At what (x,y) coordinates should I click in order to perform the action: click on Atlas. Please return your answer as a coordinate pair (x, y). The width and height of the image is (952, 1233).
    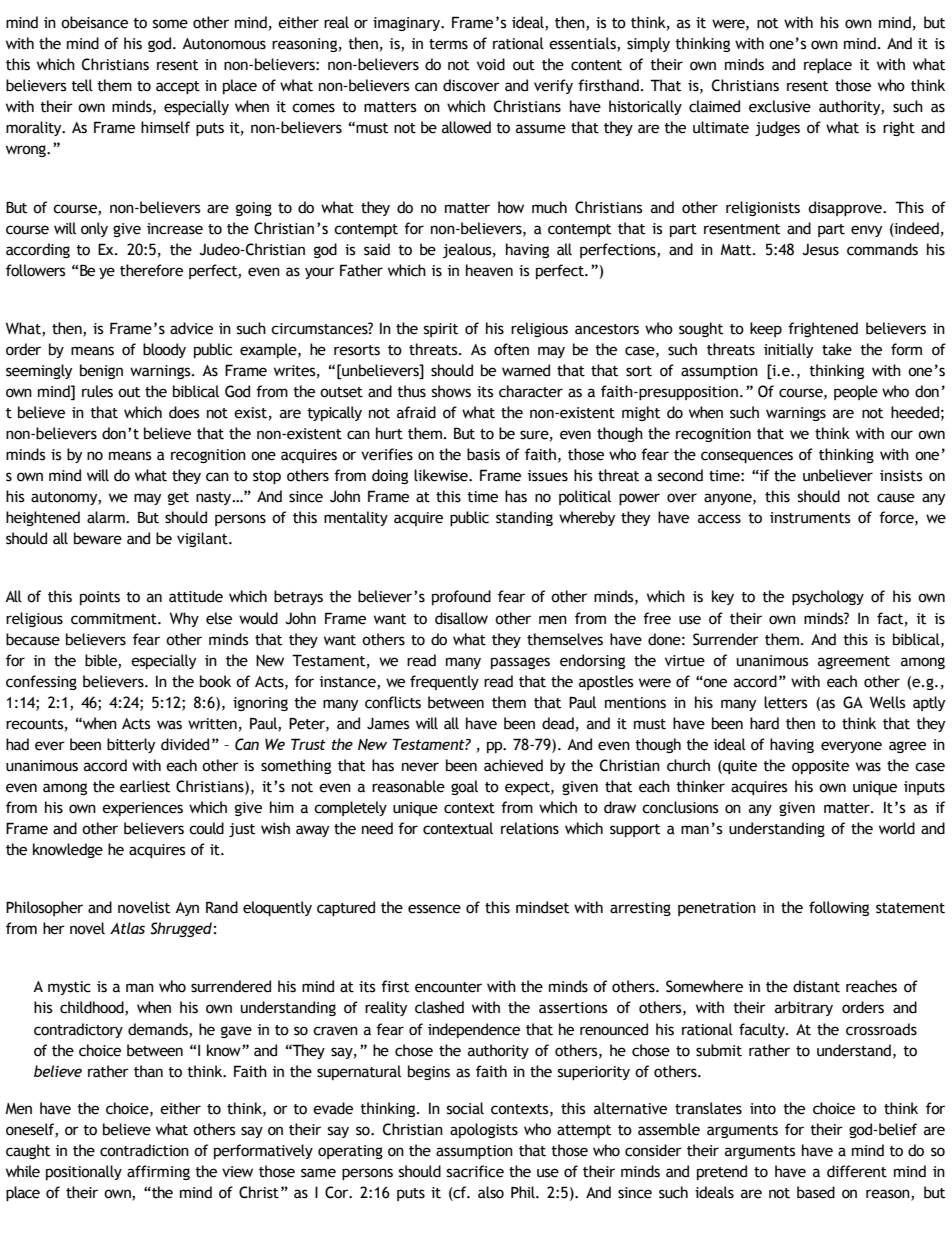
    Looking at the image, I should click on (127, 928).
